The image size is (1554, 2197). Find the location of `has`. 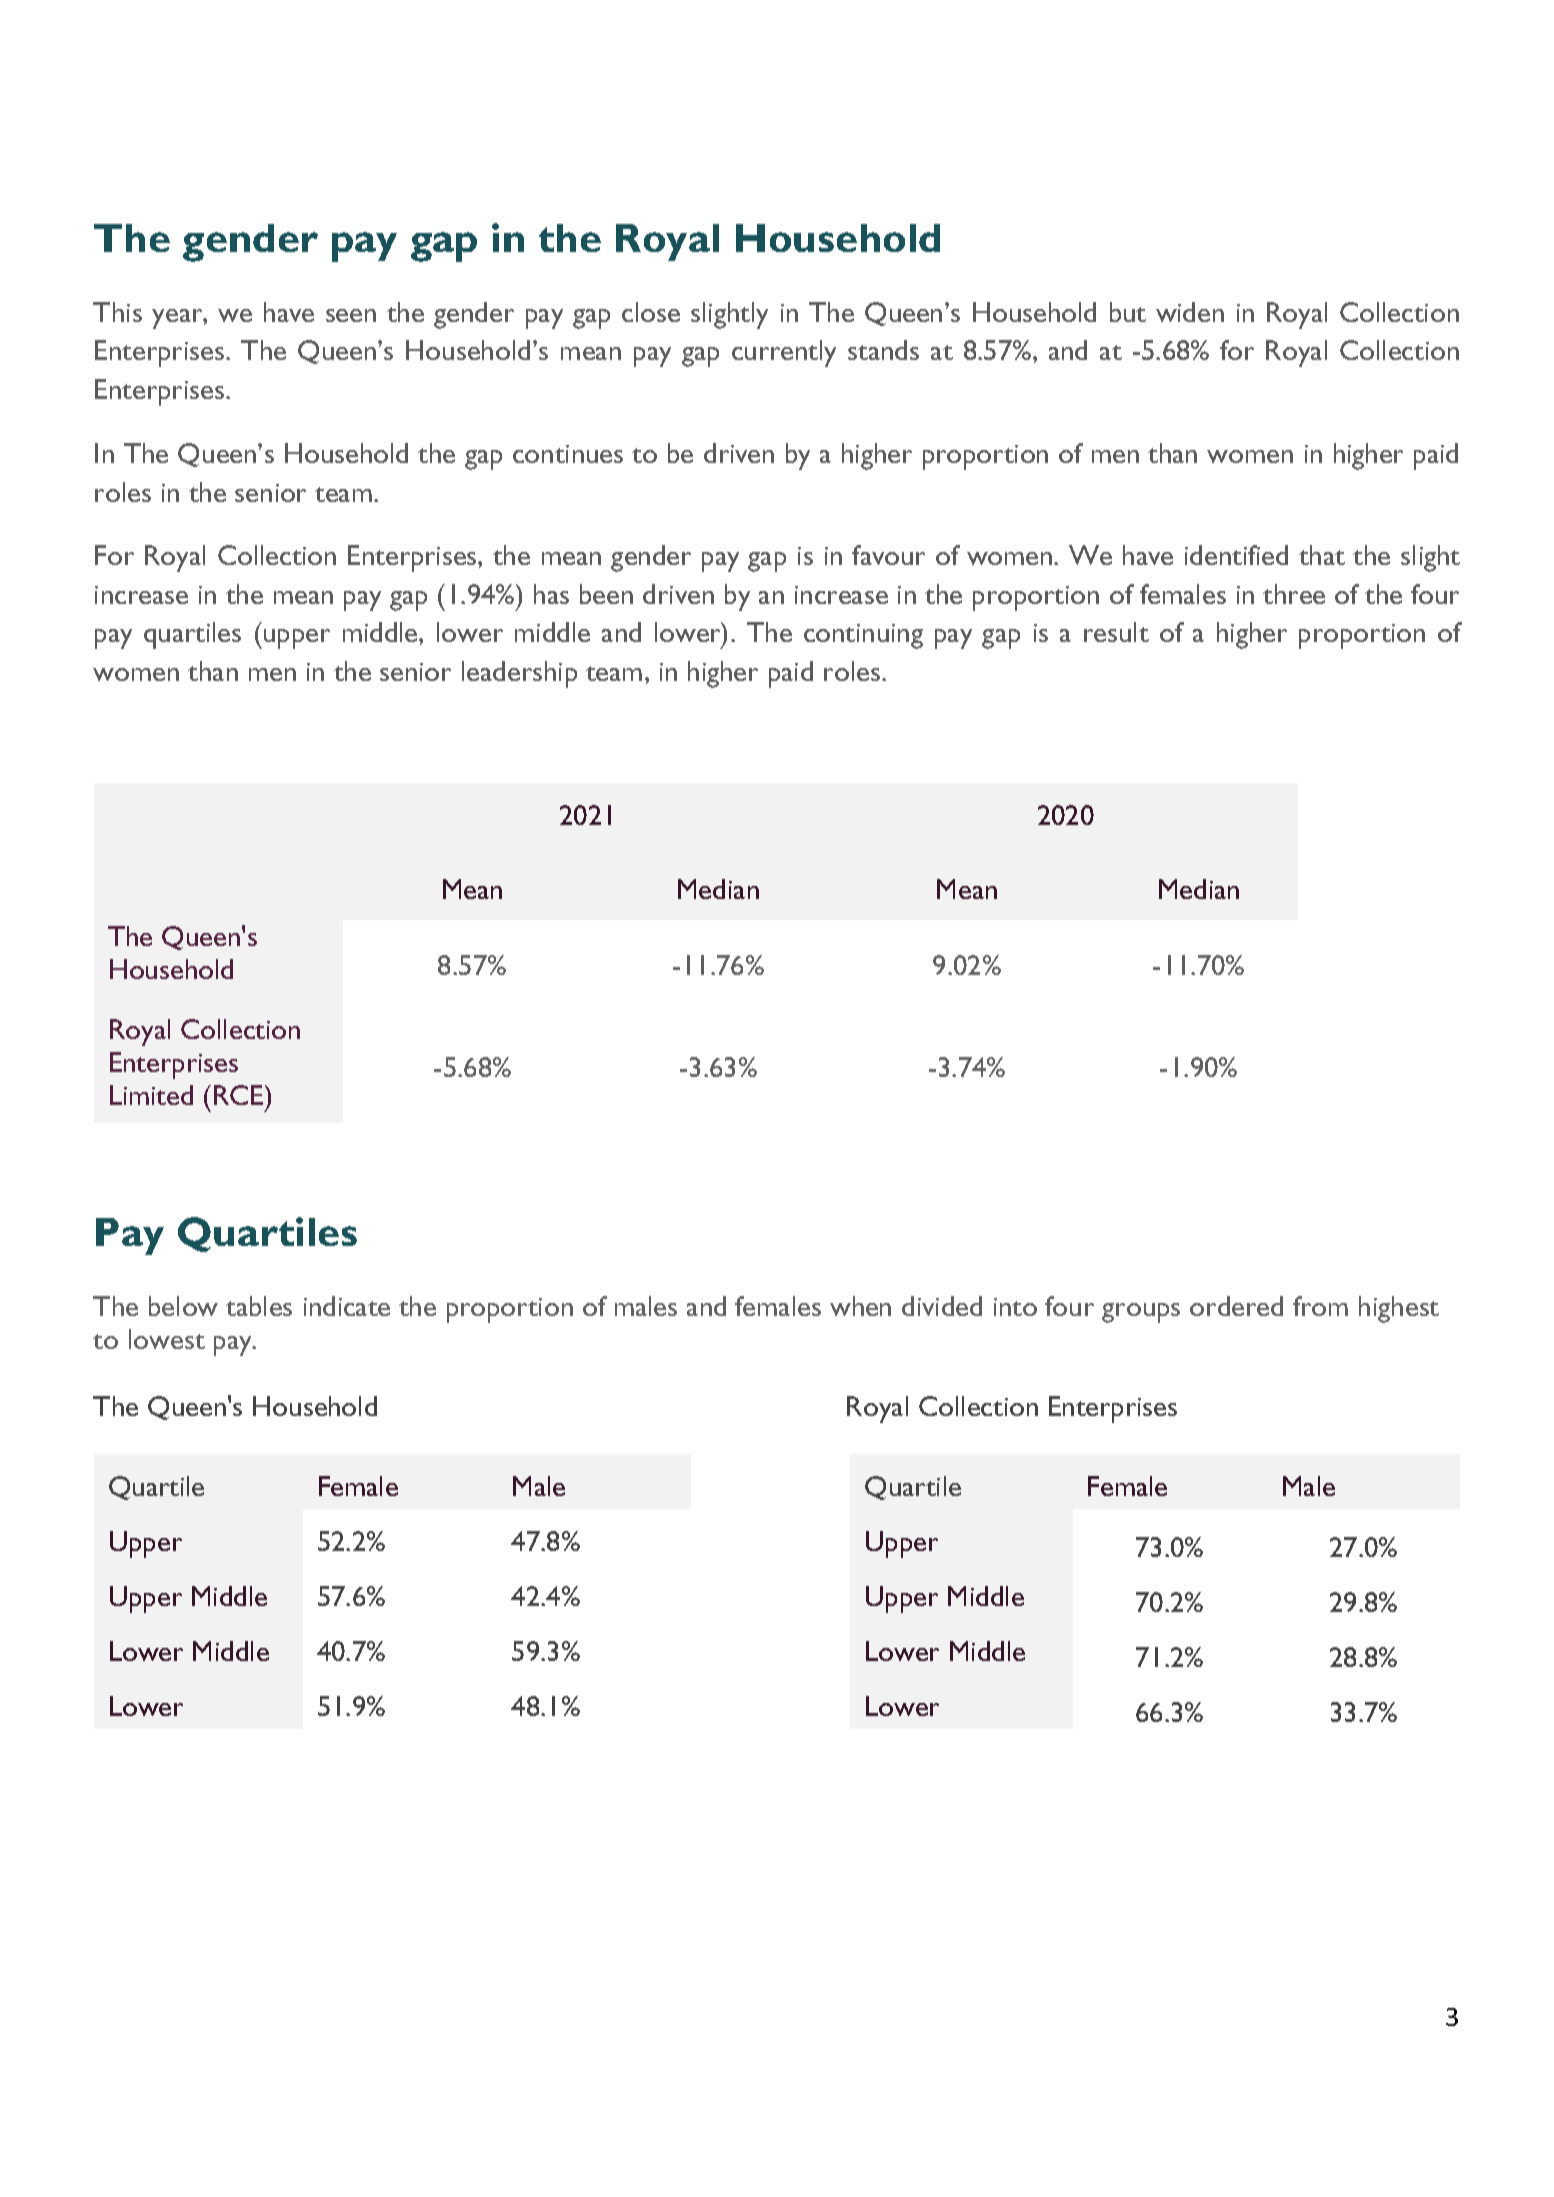

has is located at coordinates (551, 594).
